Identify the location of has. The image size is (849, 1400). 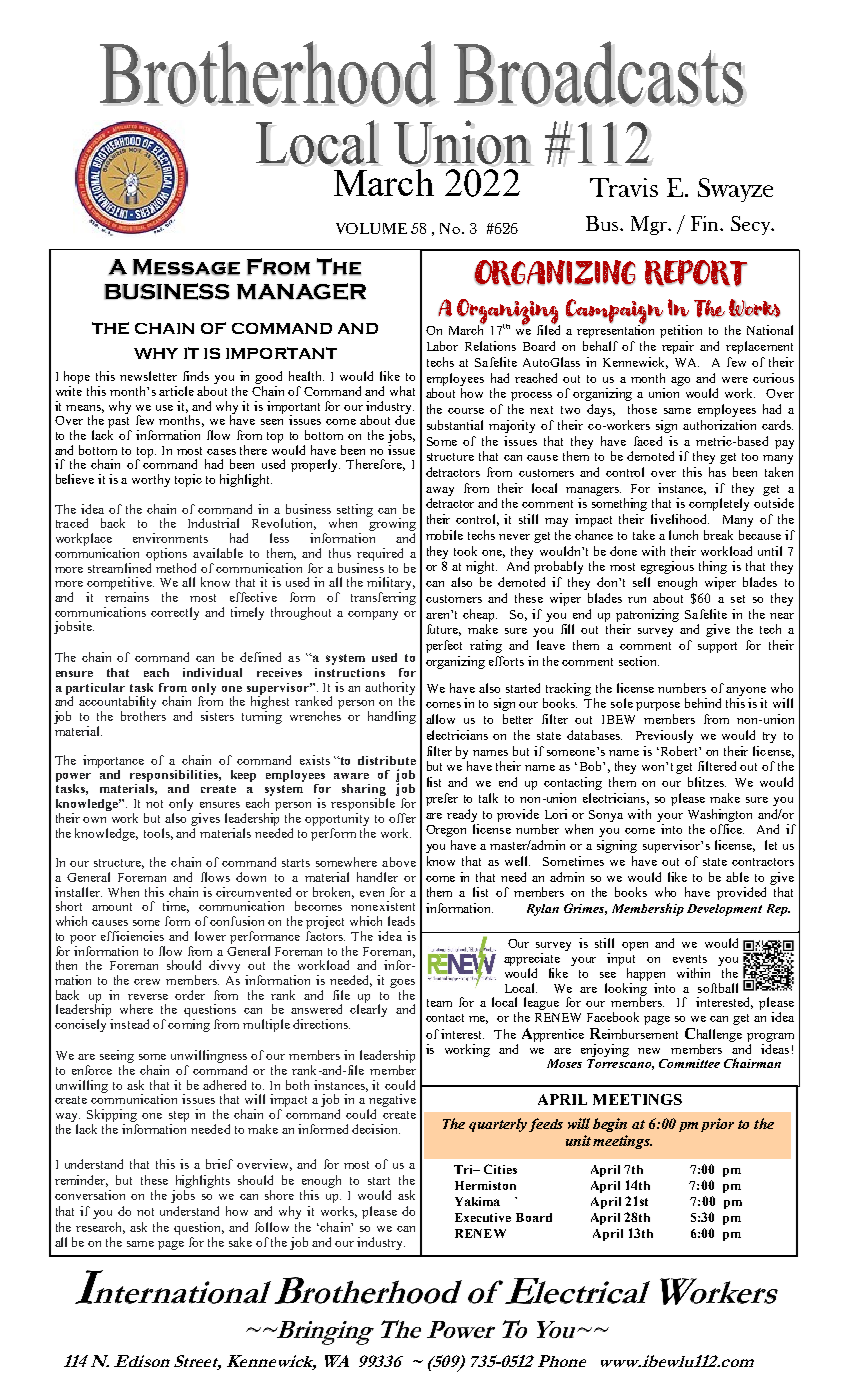
(717, 472).
